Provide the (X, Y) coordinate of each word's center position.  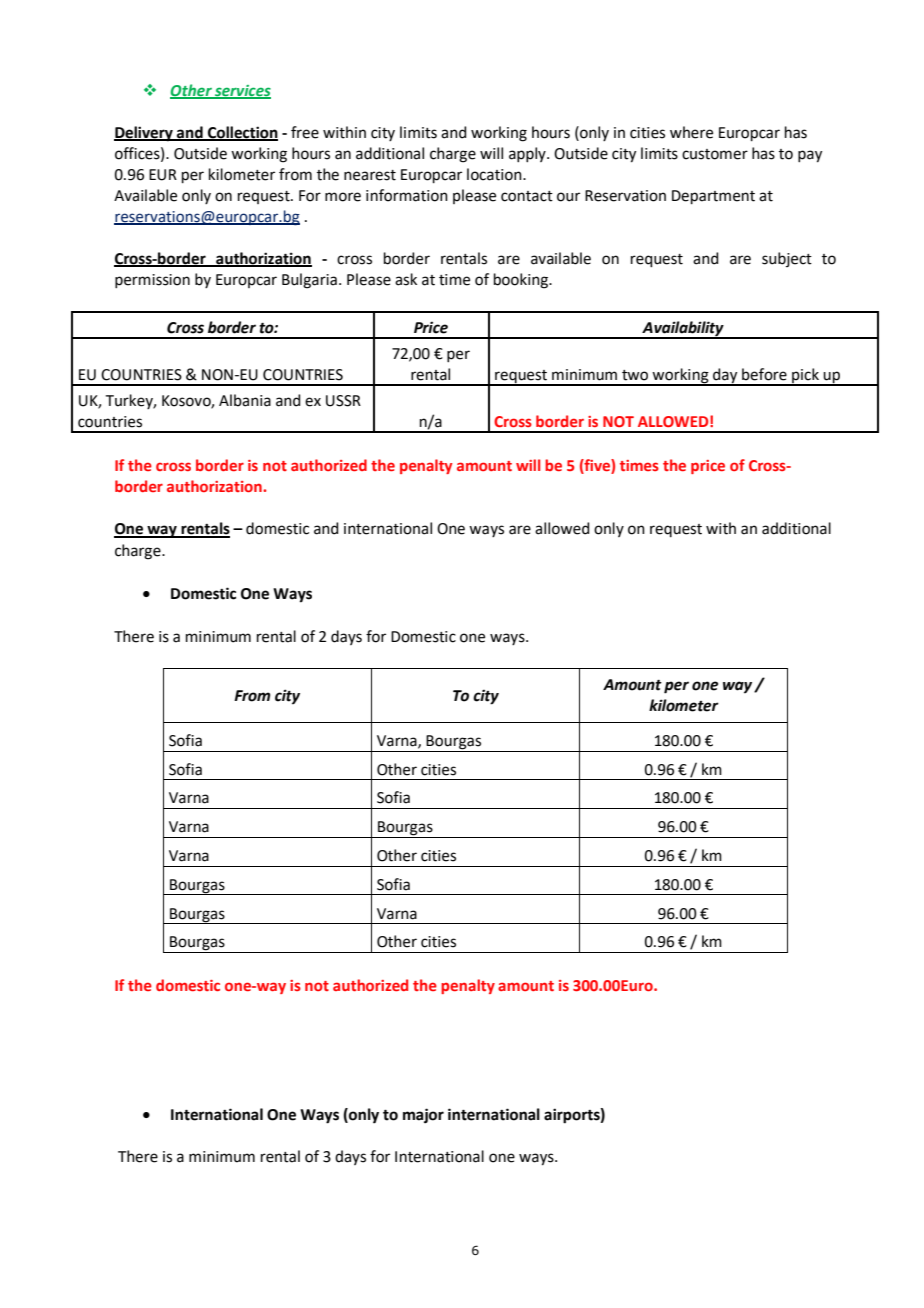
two (635, 375)
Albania (245, 400)
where (691, 132)
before (764, 374)
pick (805, 376)
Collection (242, 133)
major (423, 1116)
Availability (683, 329)
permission (152, 281)
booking (522, 281)
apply (528, 154)
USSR (343, 401)
